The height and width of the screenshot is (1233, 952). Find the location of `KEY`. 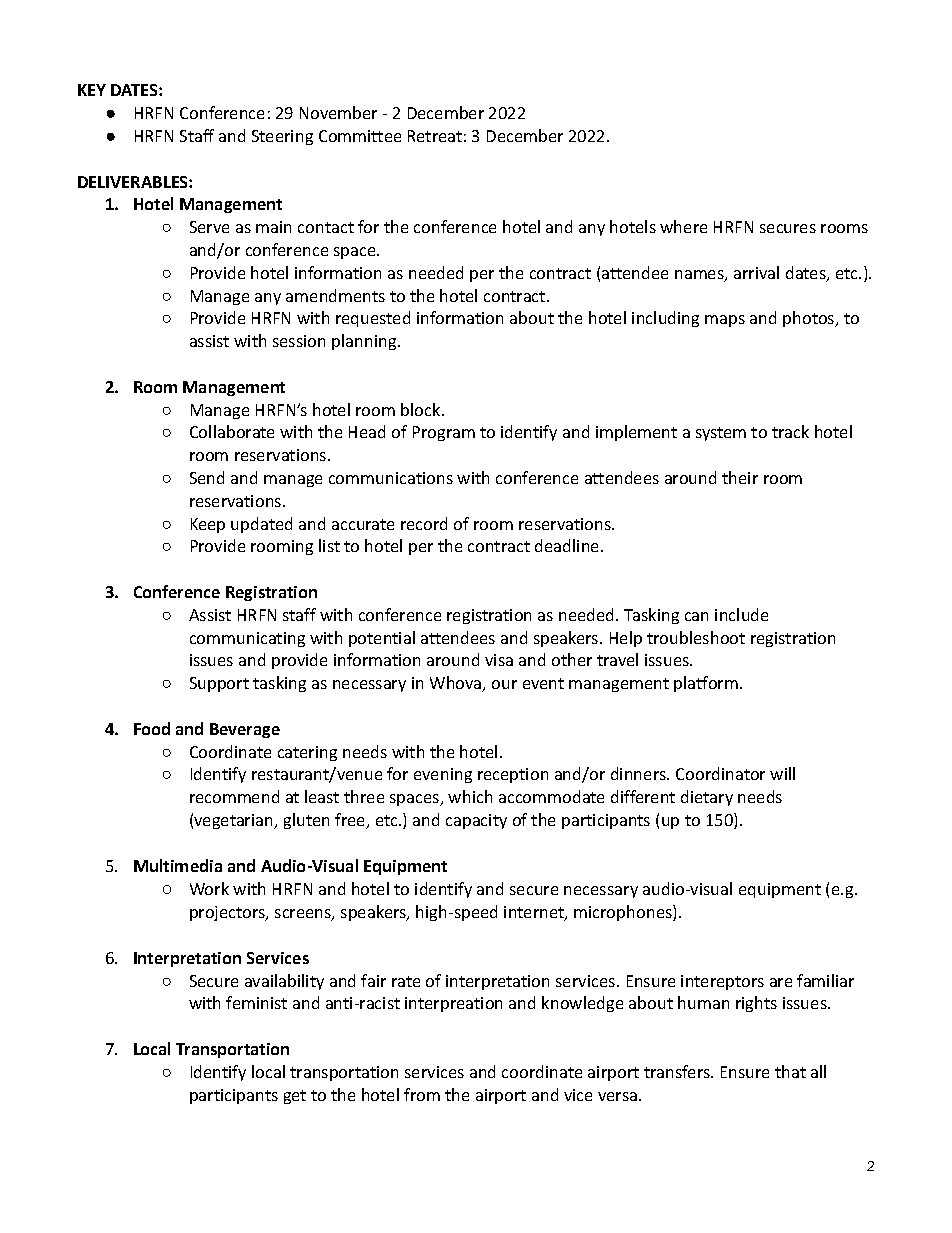

KEY is located at coordinates (92, 90).
